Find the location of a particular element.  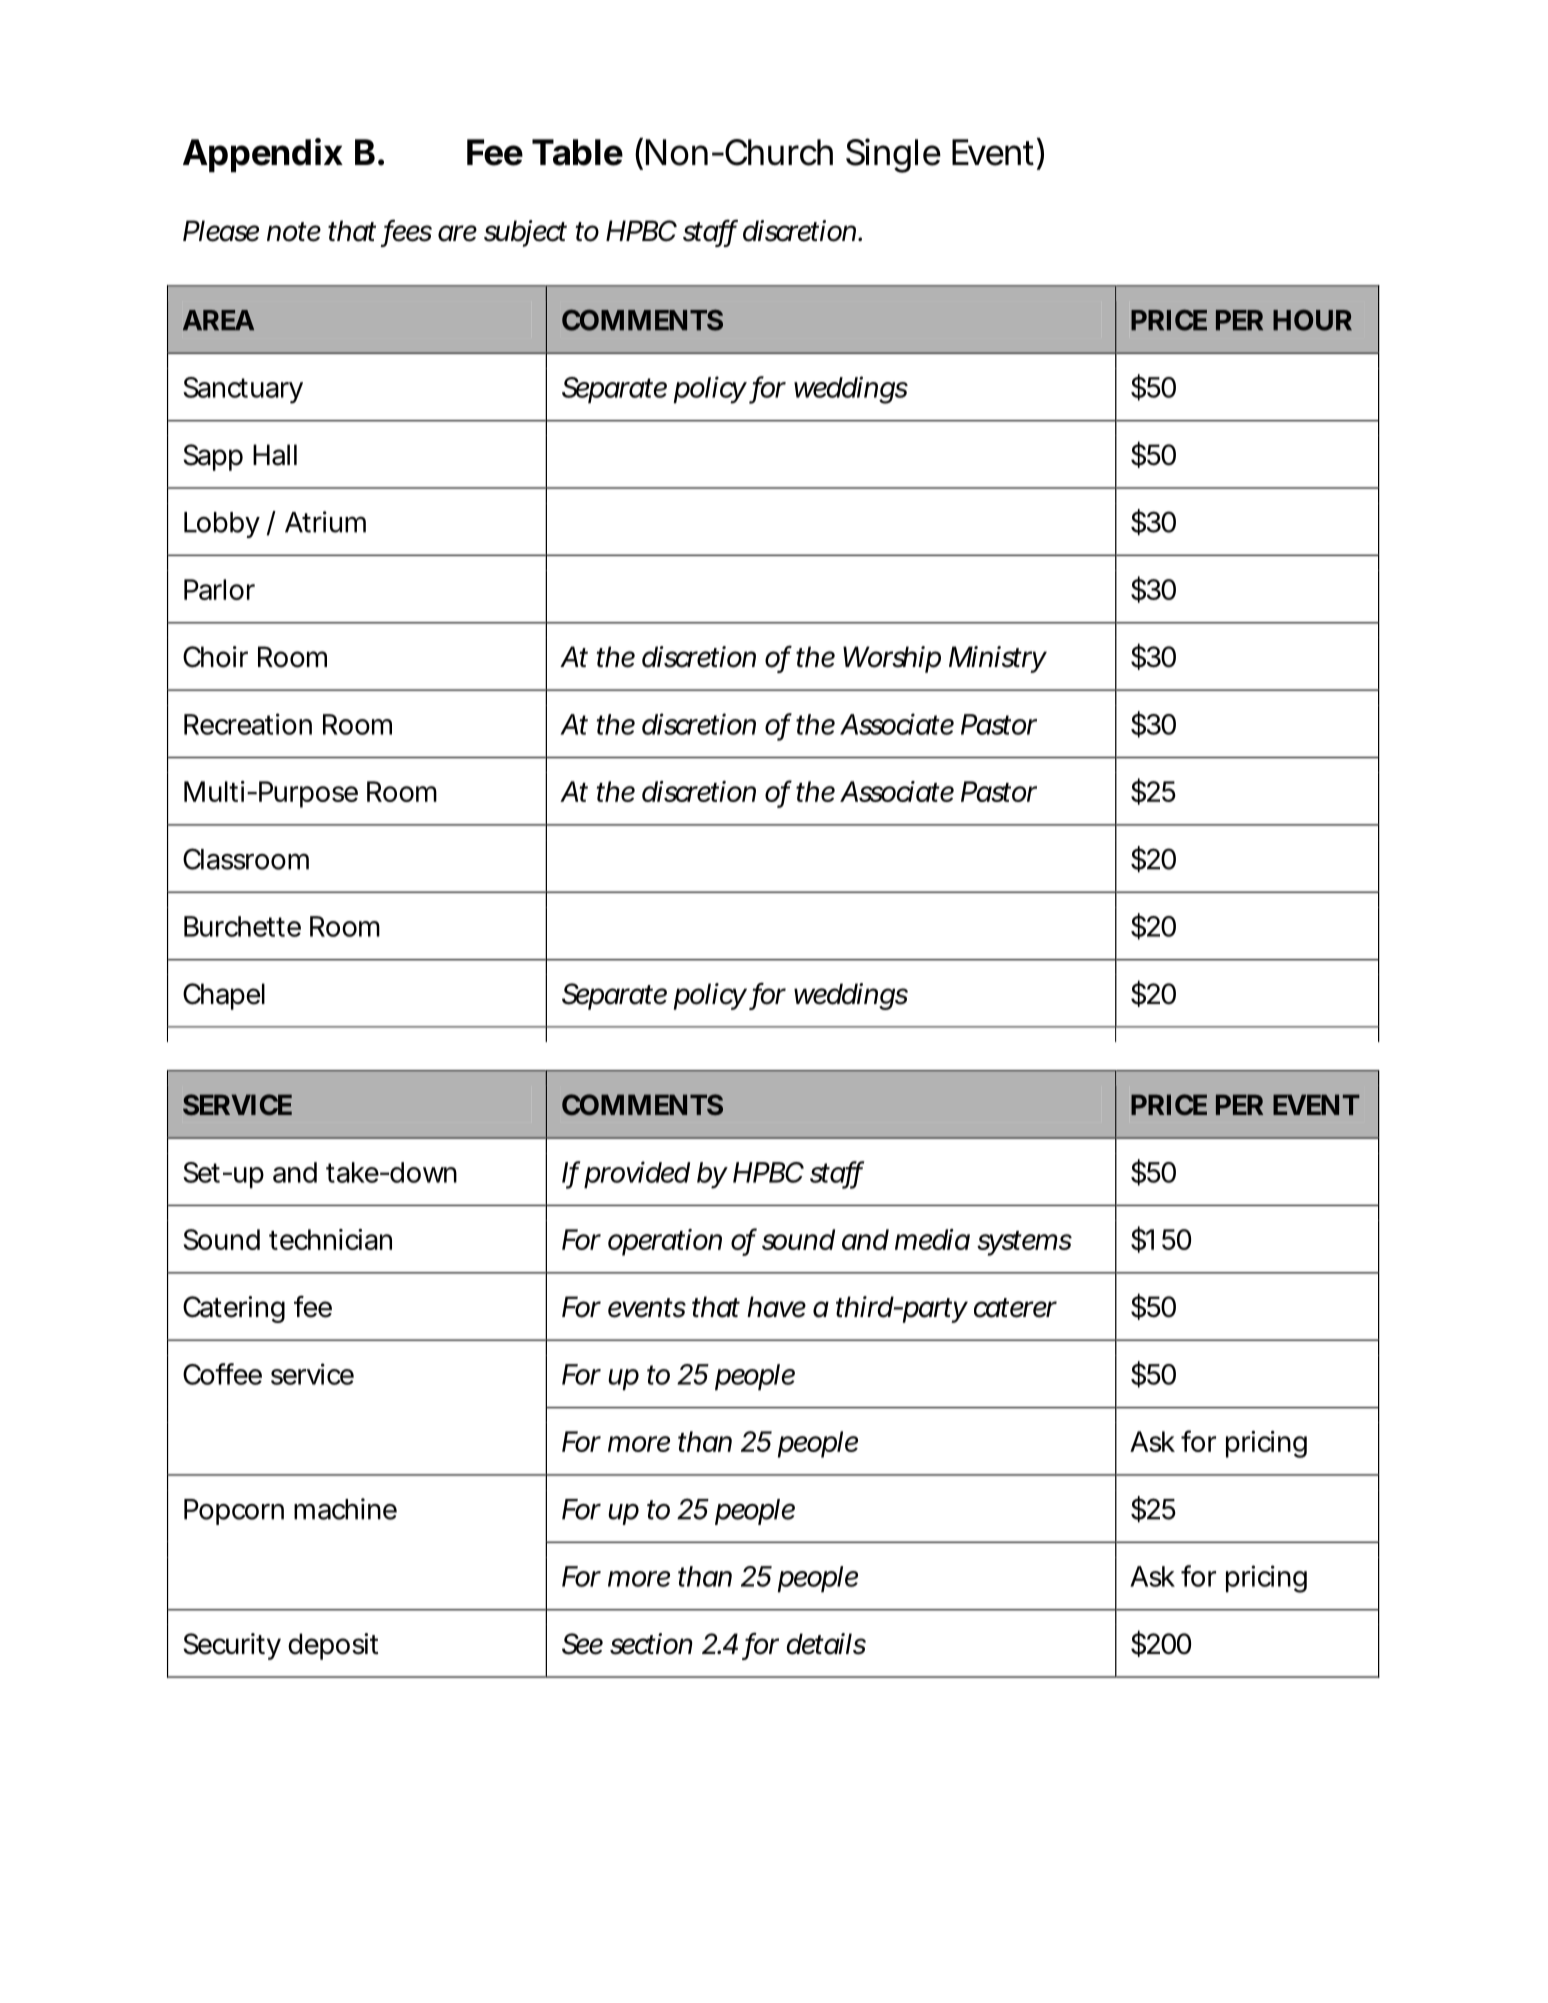

Ministry is located at coordinates (997, 659).
